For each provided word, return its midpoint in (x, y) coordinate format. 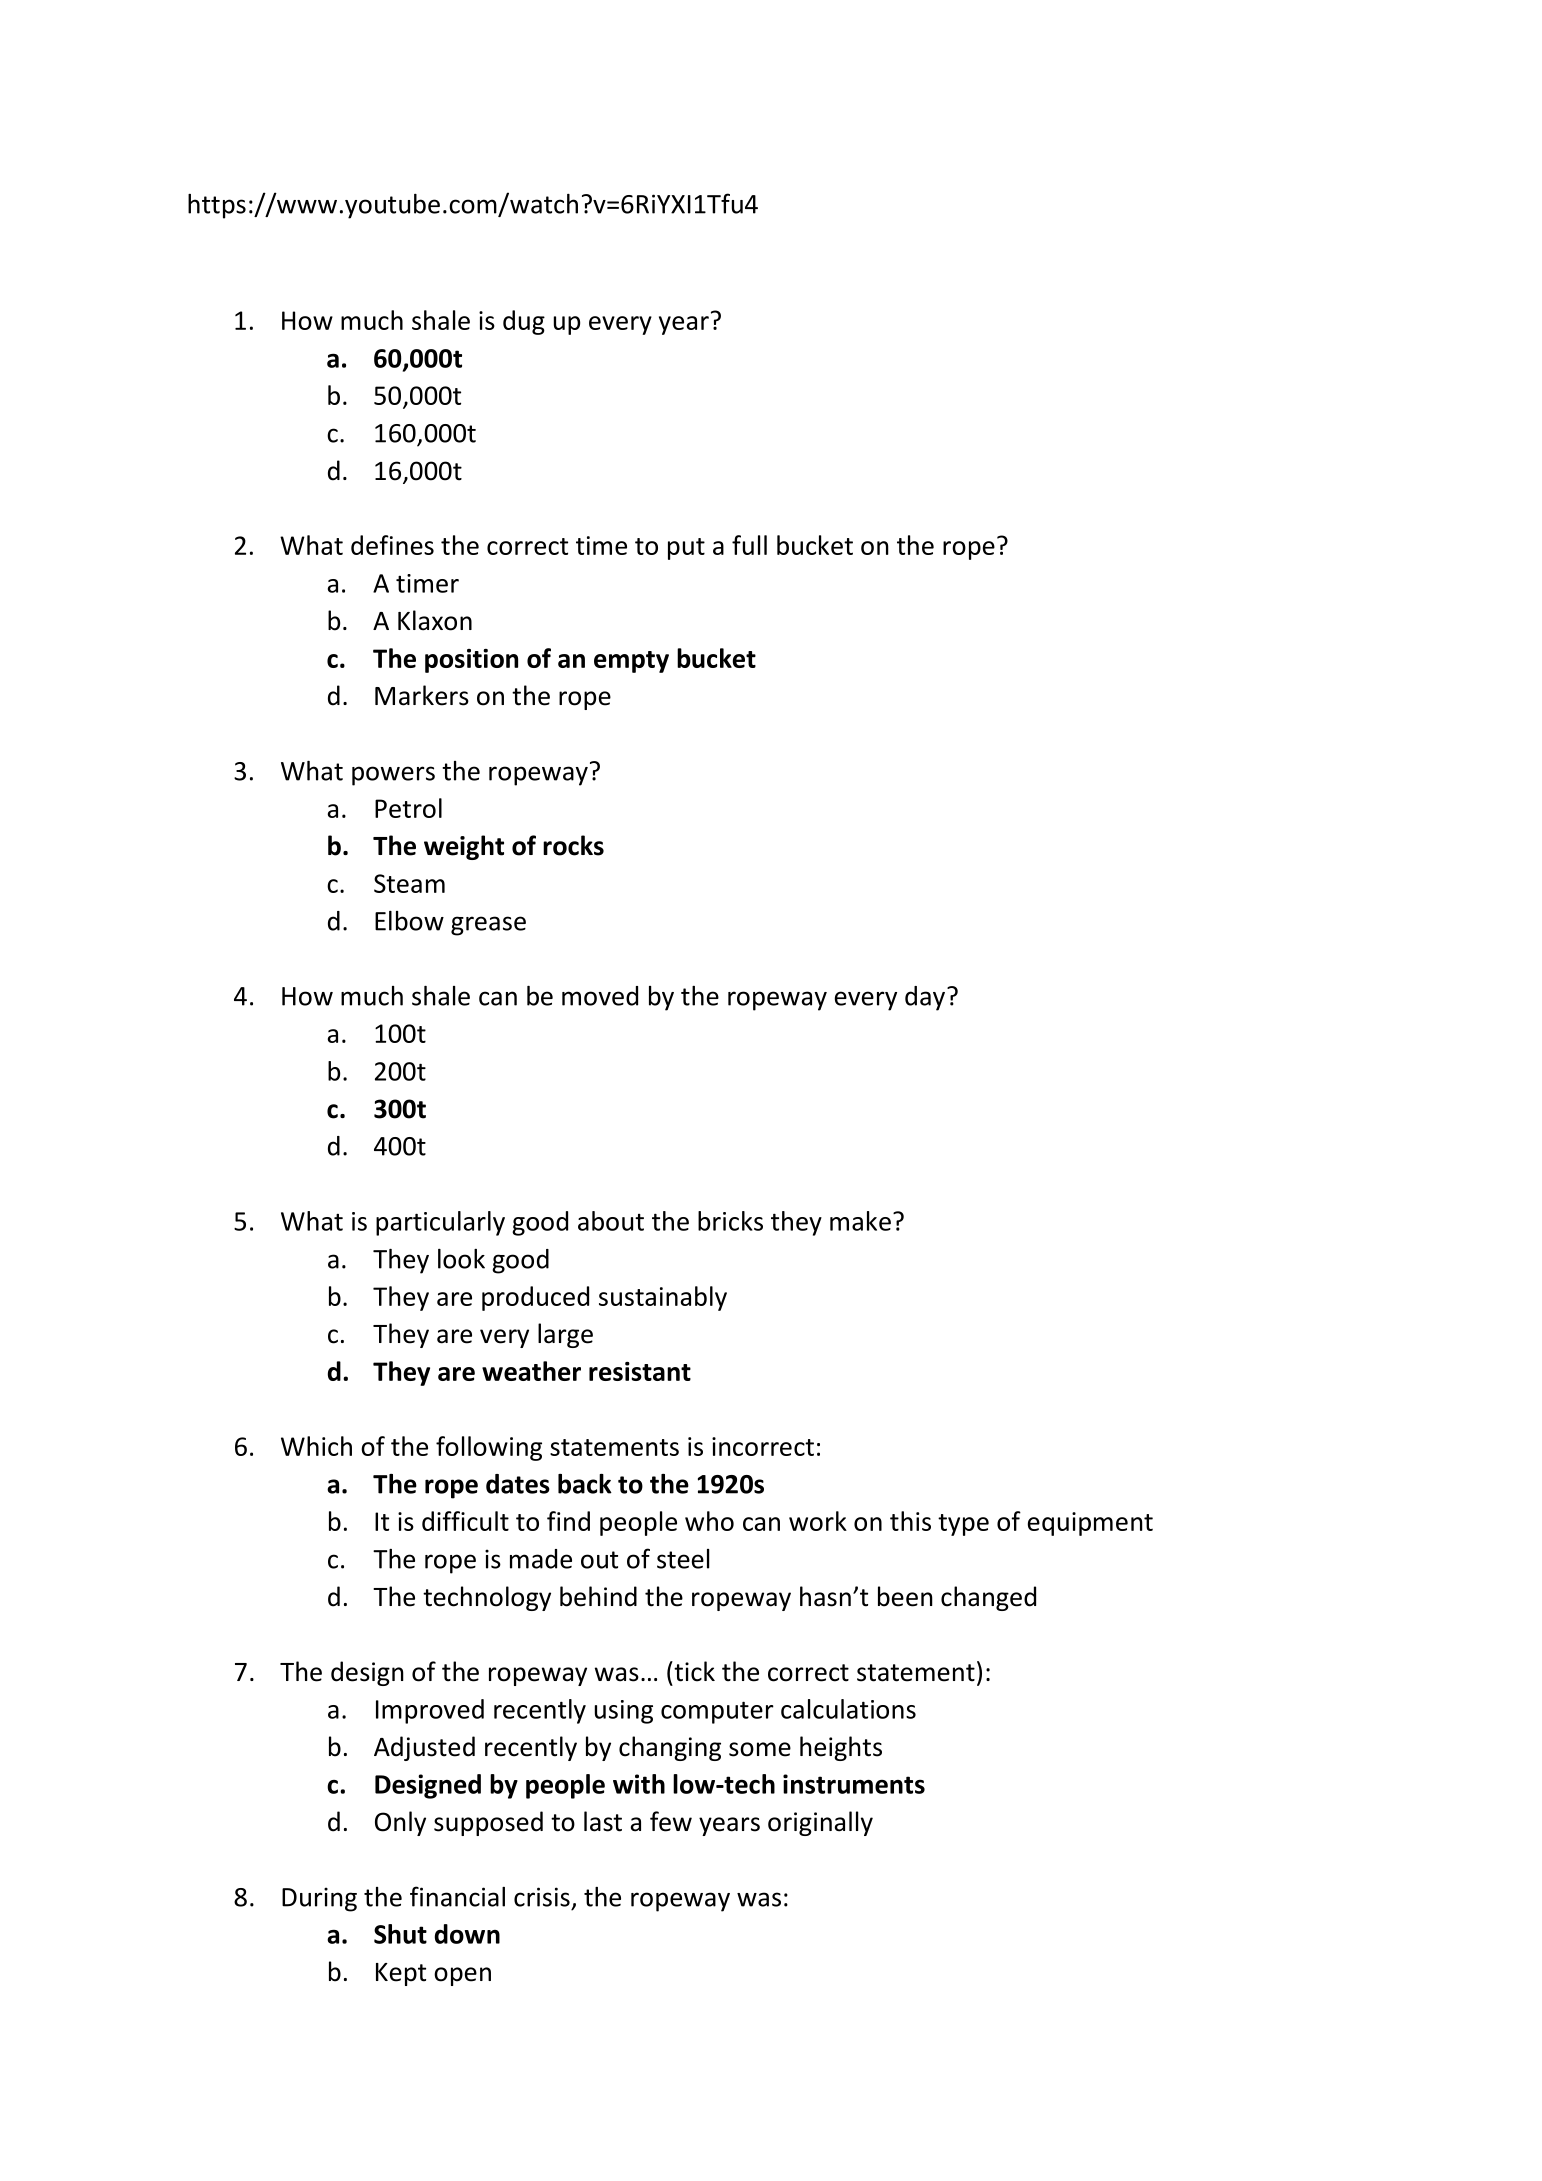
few (671, 1821)
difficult (465, 1521)
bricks (730, 1221)
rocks (573, 845)
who (709, 1521)
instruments (854, 1784)
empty (631, 662)
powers (393, 776)
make (860, 1221)
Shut (400, 1934)
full (749, 545)
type (963, 1525)
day (926, 998)
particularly (440, 1223)
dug (524, 322)
